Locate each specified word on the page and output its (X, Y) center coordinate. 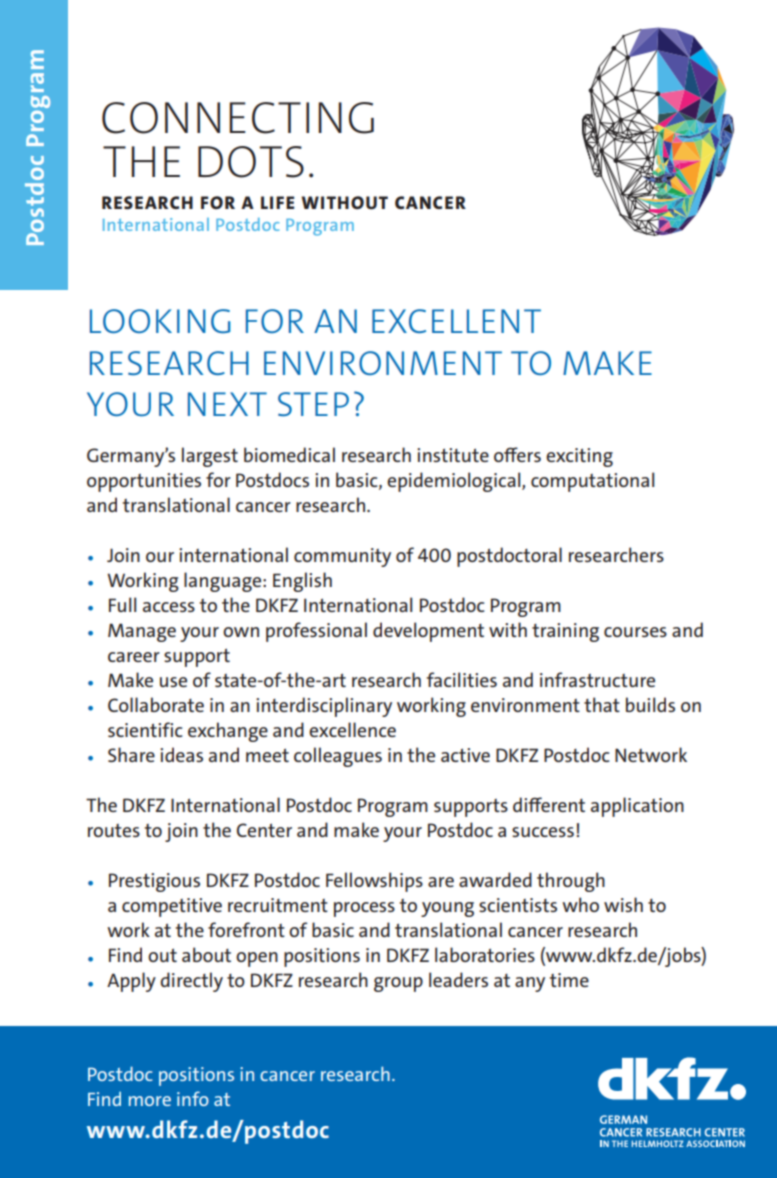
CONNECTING (238, 118)
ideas (181, 754)
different (549, 804)
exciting (579, 457)
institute (453, 455)
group (398, 984)
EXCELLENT (456, 321)
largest (210, 457)
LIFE (277, 202)
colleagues (338, 757)
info (193, 1098)
